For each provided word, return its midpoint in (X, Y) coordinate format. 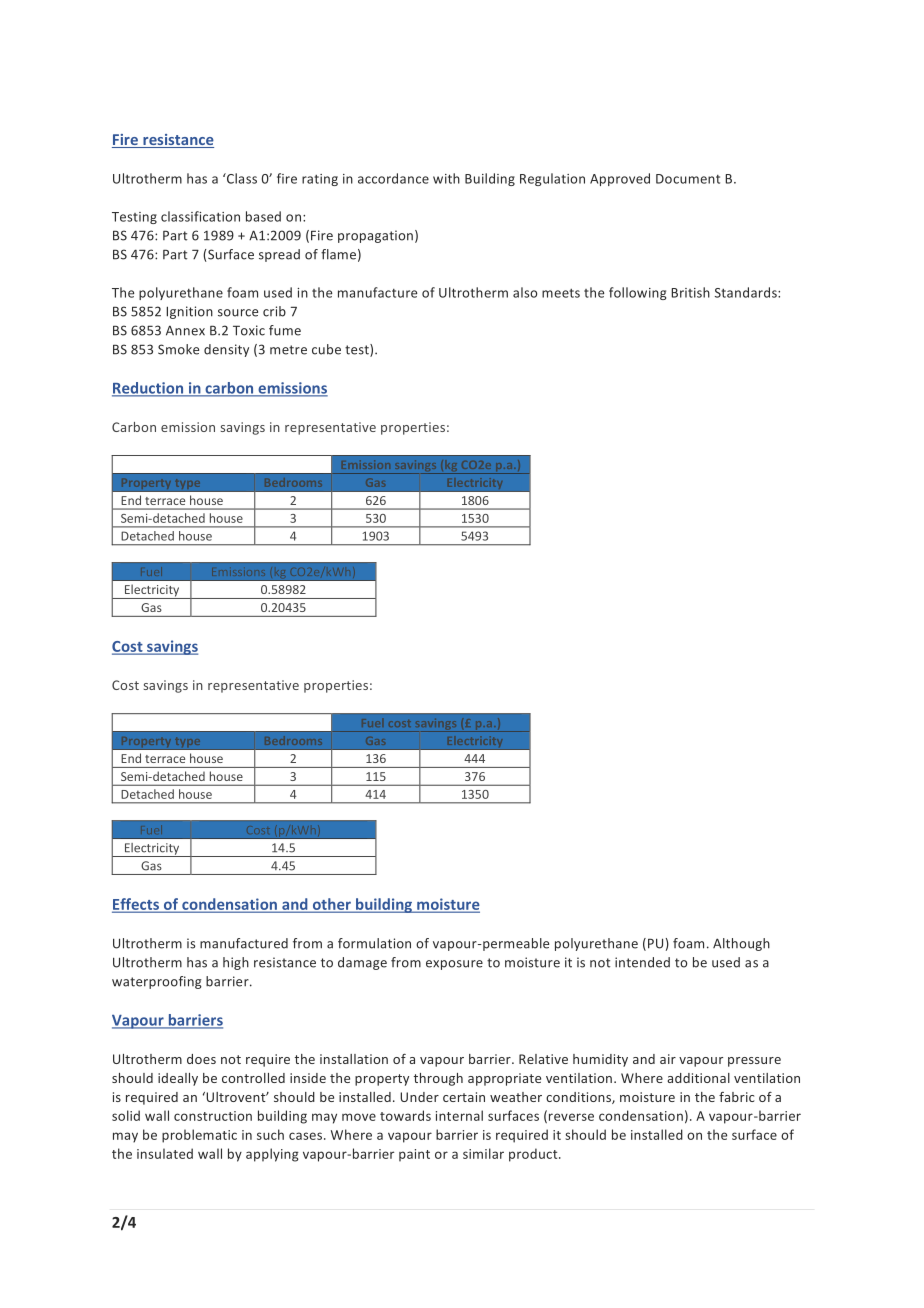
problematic (199, 1136)
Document (688, 179)
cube (326, 349)
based (263, 216)
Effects (137, 905)
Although (741, 944)
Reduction (149, 389)
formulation (374, 943)
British (690, 292)
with (446, 178)
